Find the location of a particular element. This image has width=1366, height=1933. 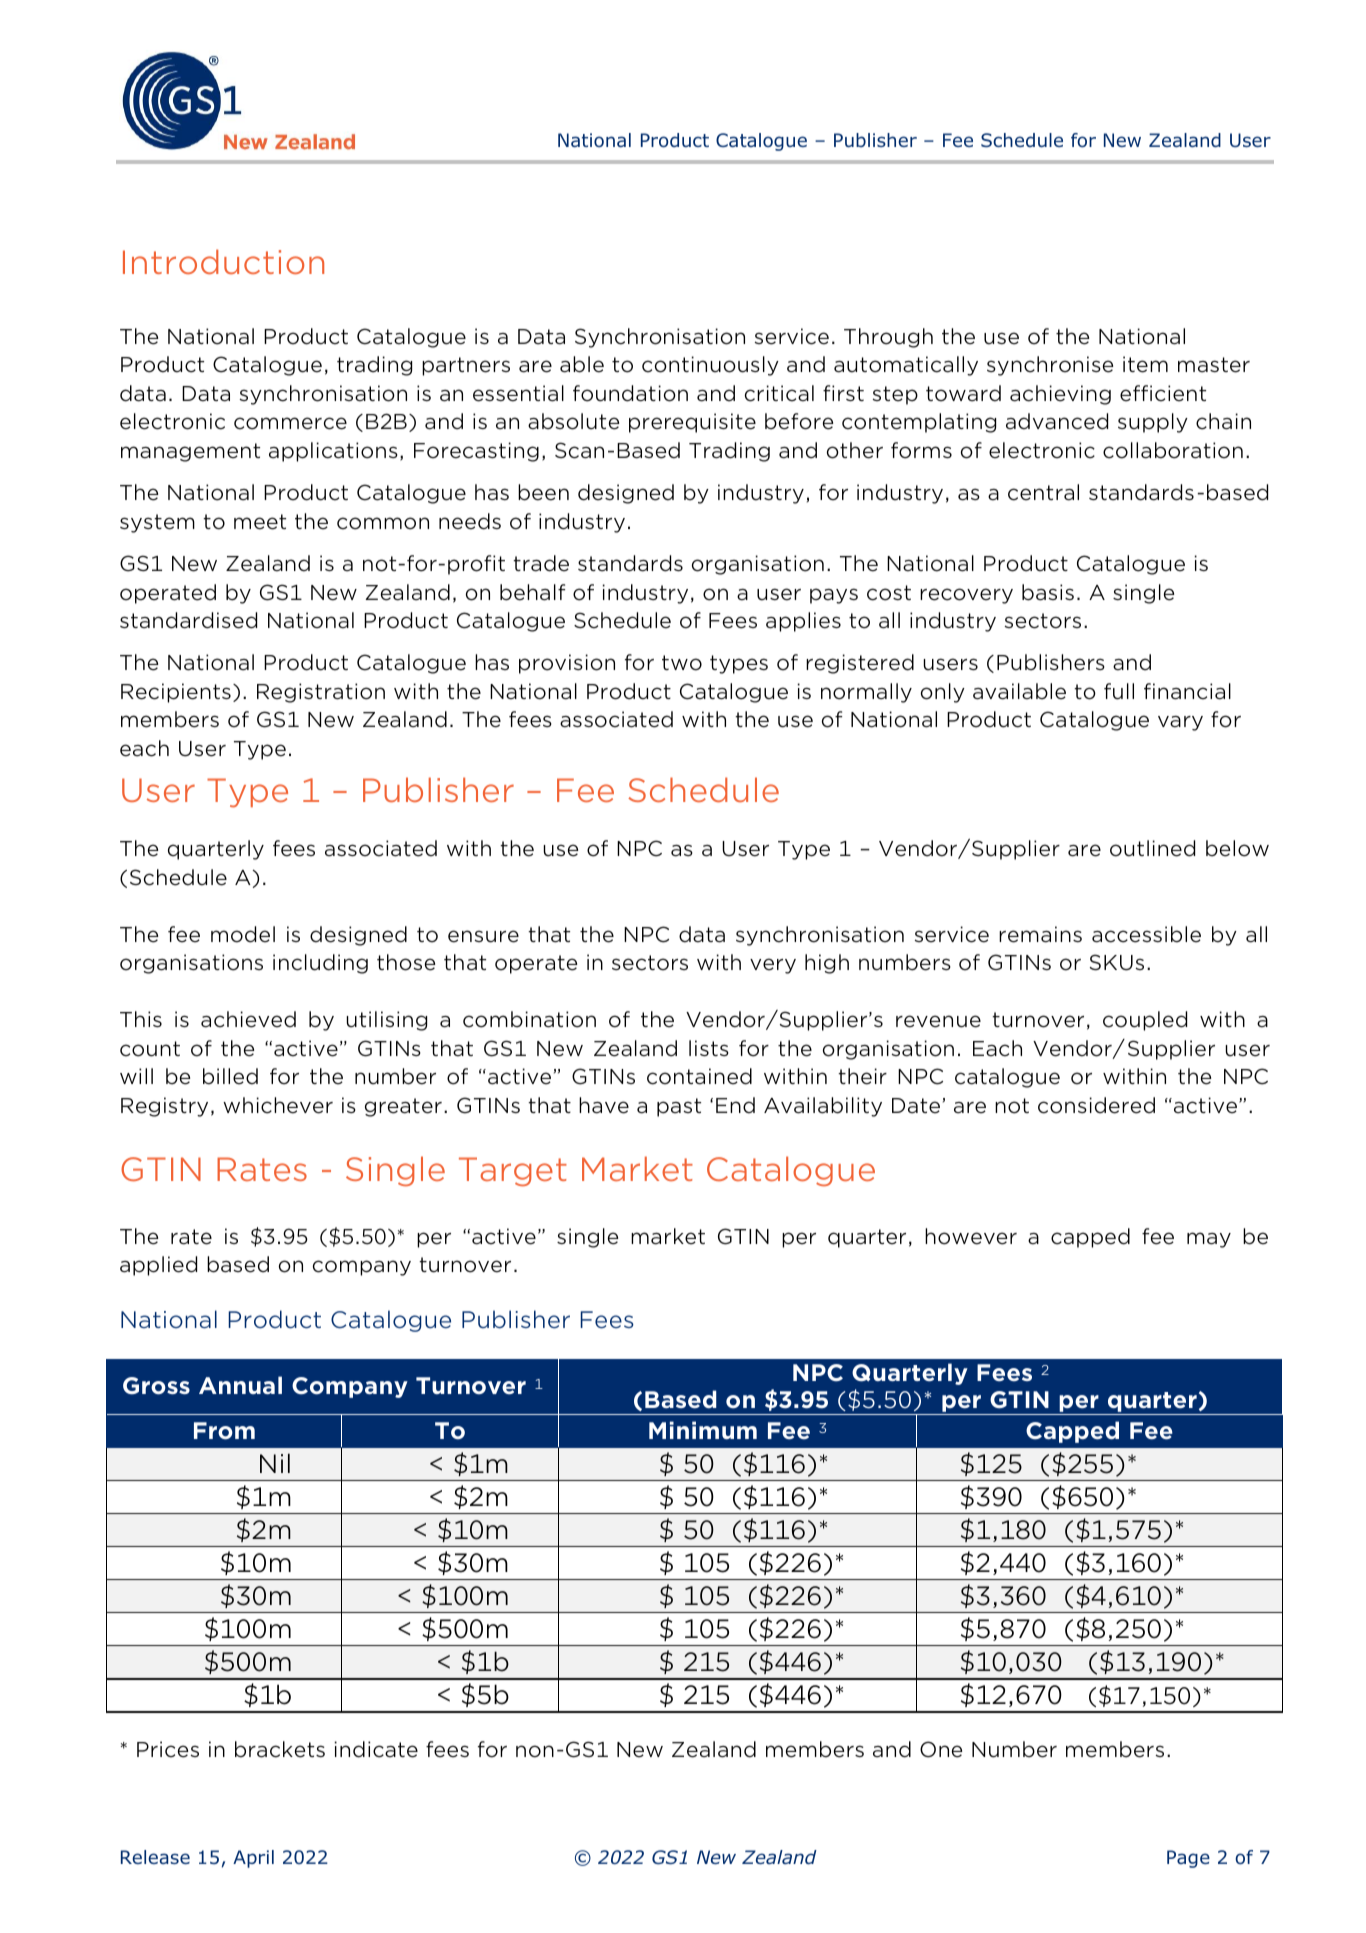

may is located at coordinates (1209, 1240).
